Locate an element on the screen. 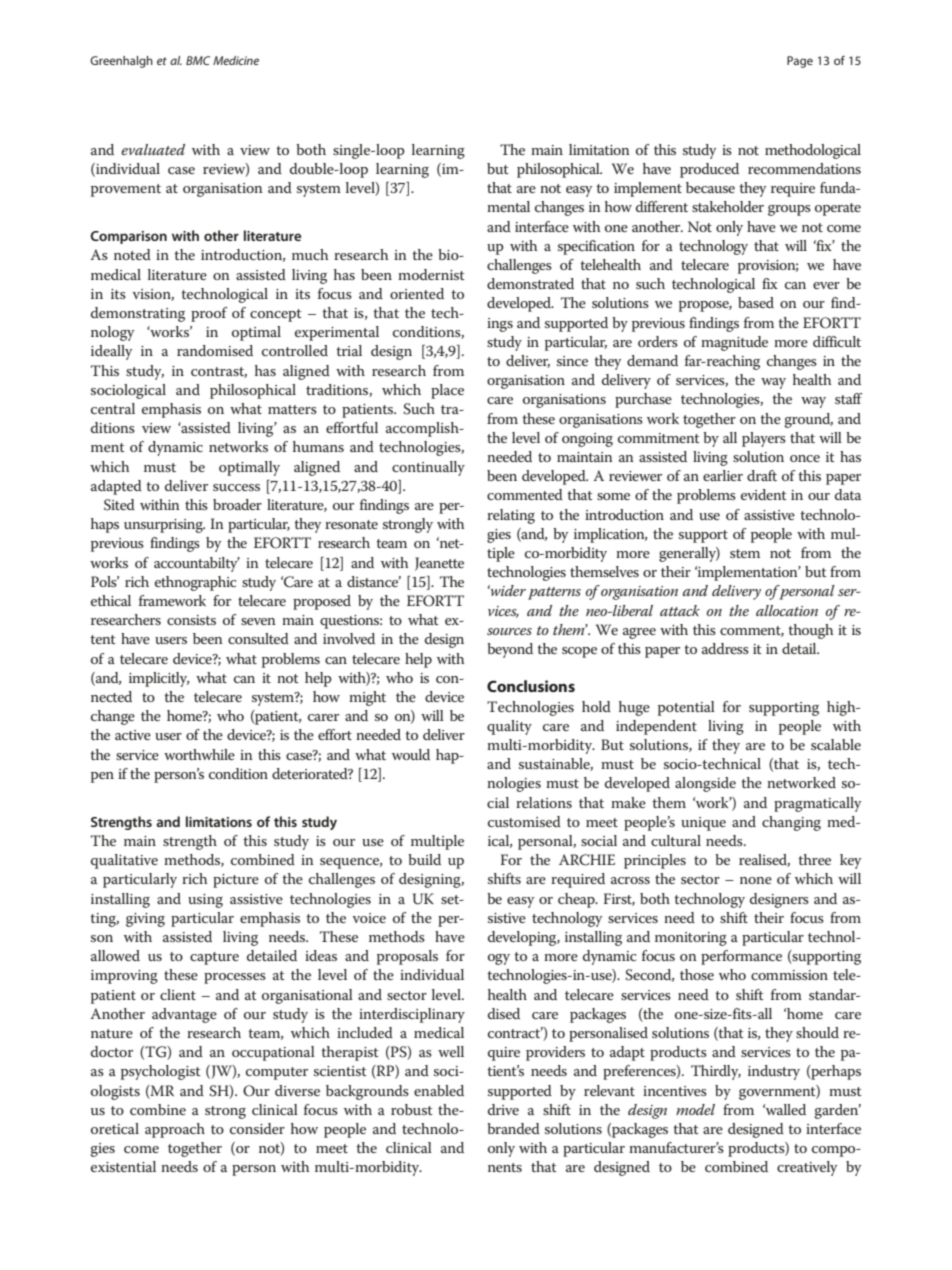  using is located at coordinates (205, 901).
